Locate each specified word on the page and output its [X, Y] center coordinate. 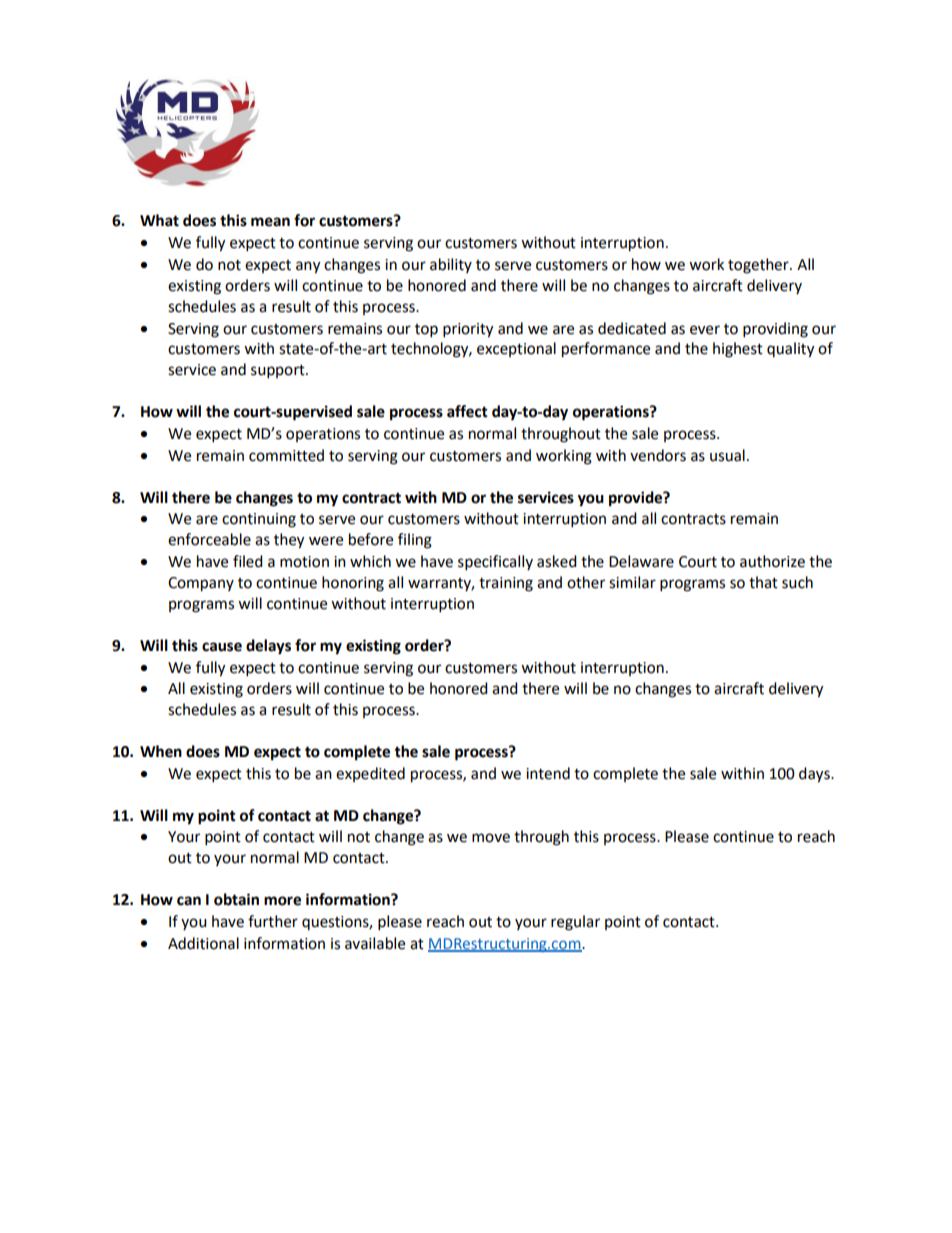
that [763, 582]
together [759, 266]
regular [575, 923]
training [506, 584]
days [815, 775]
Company [201, 584]
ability [451, 265]
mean [270, 222]
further [273, 921]
